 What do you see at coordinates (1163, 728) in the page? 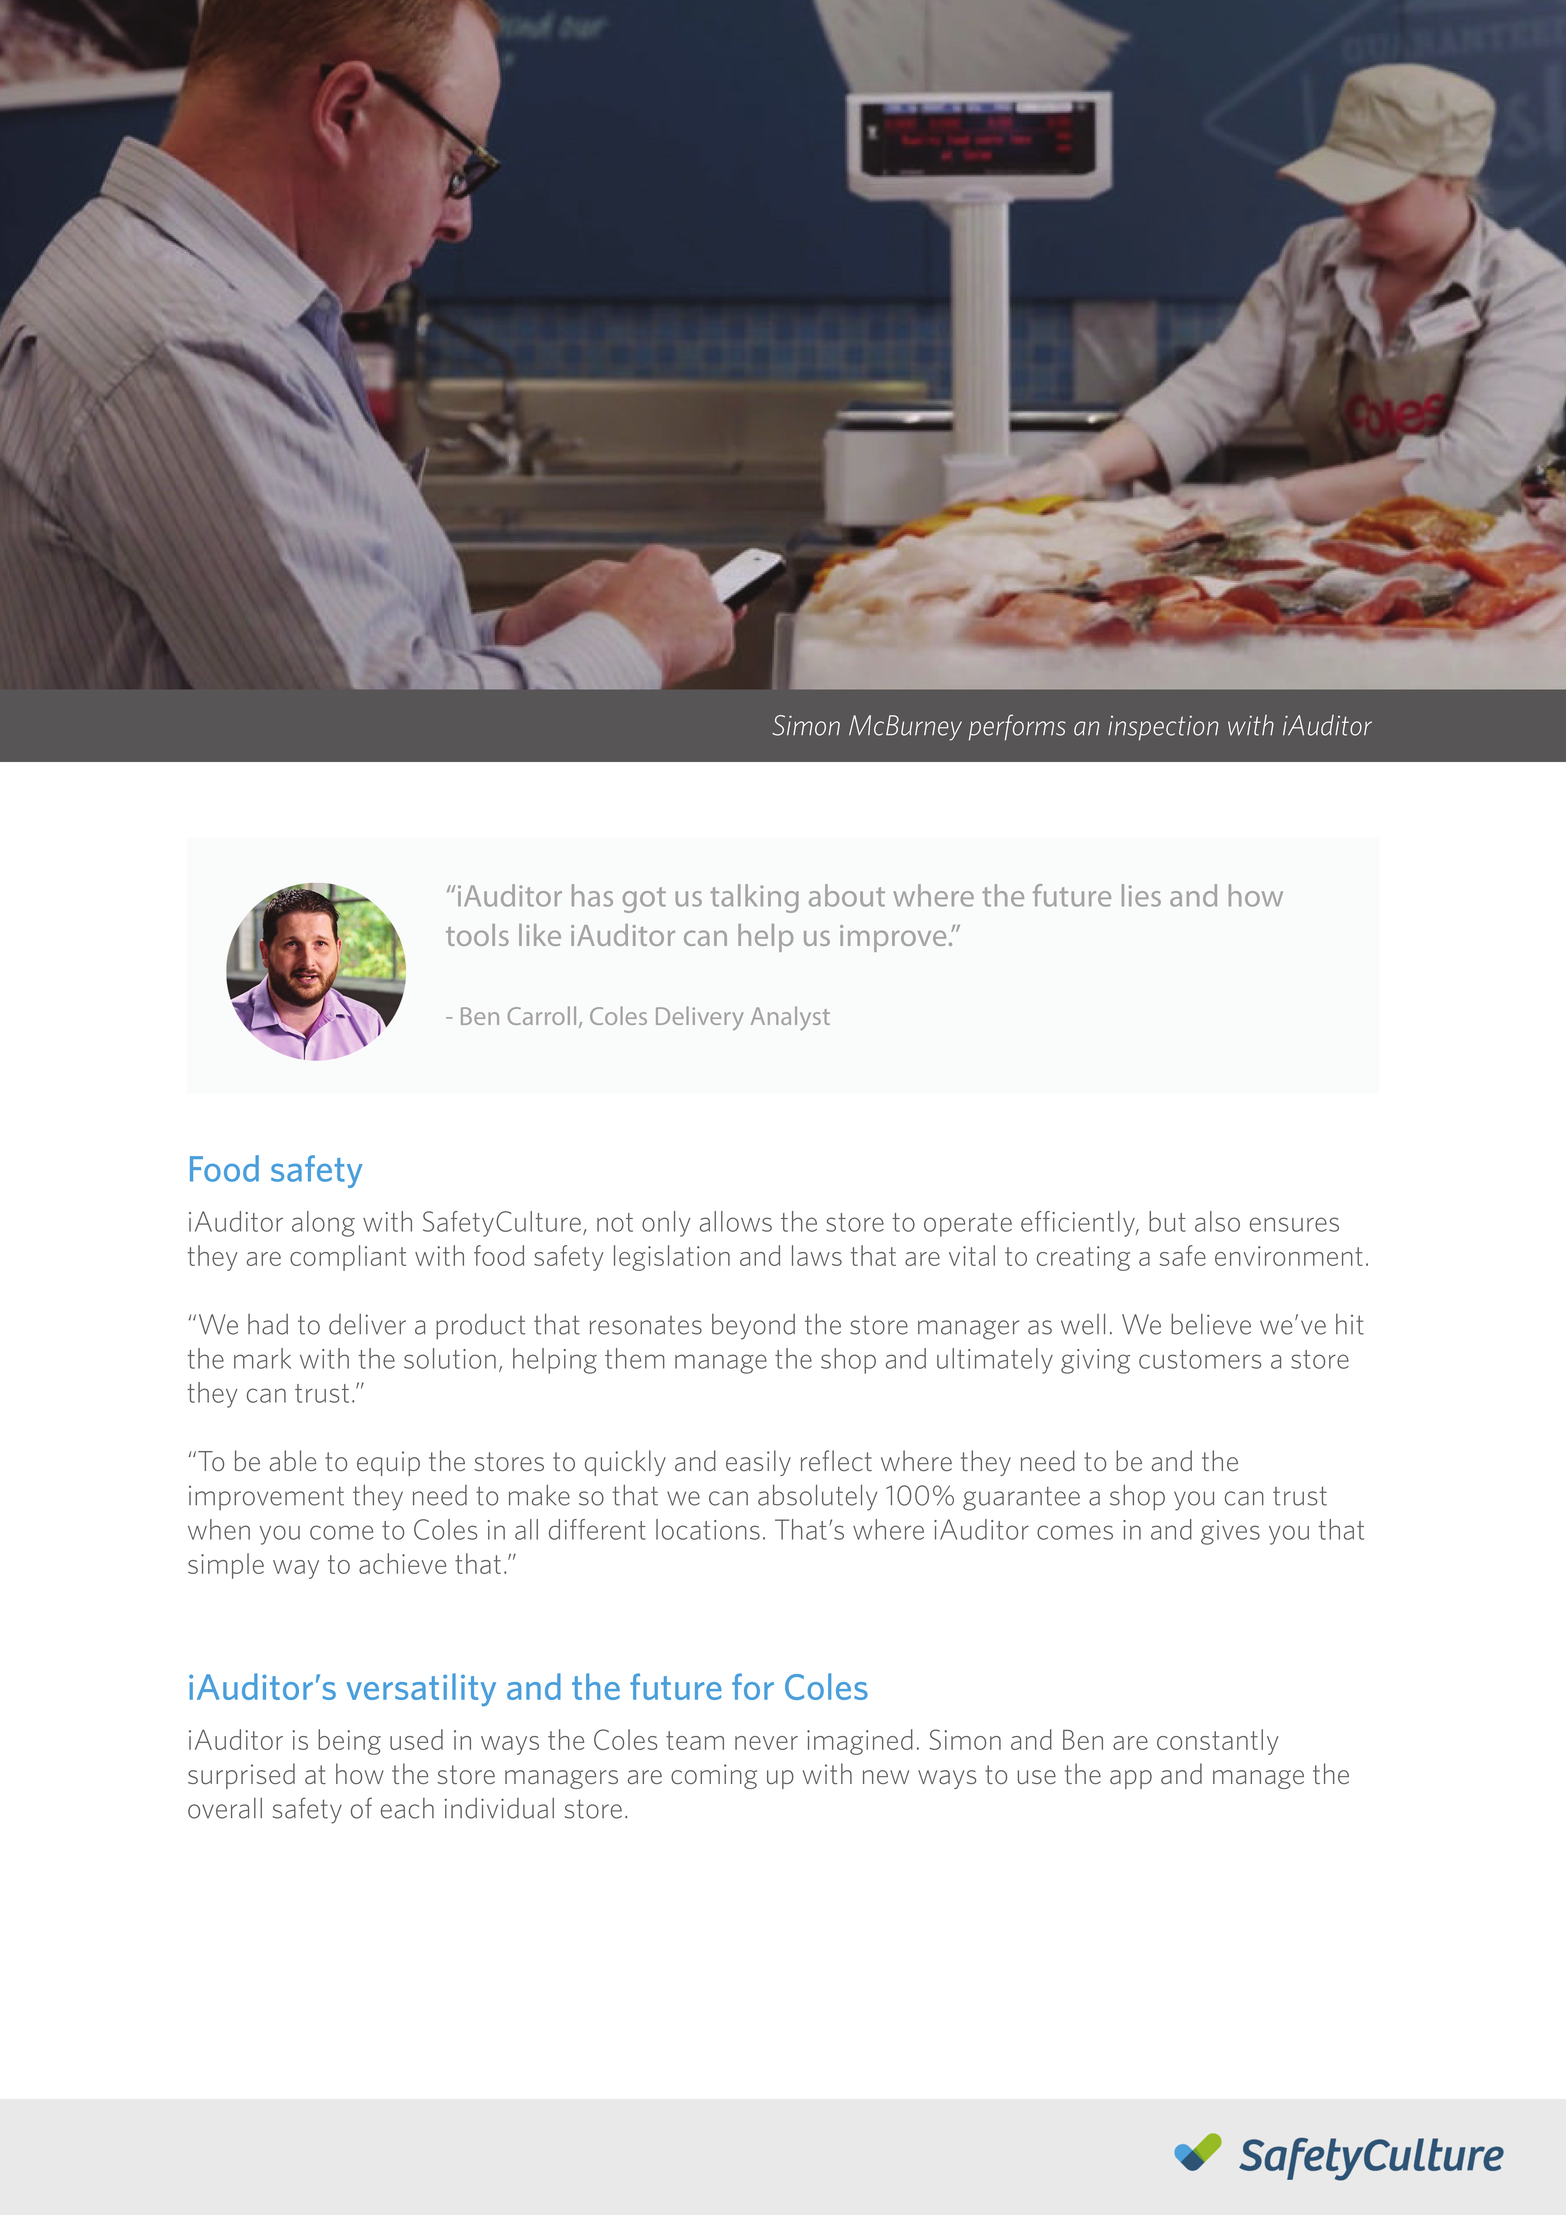
I see `inspection` at bounding box center [1163, 728].
